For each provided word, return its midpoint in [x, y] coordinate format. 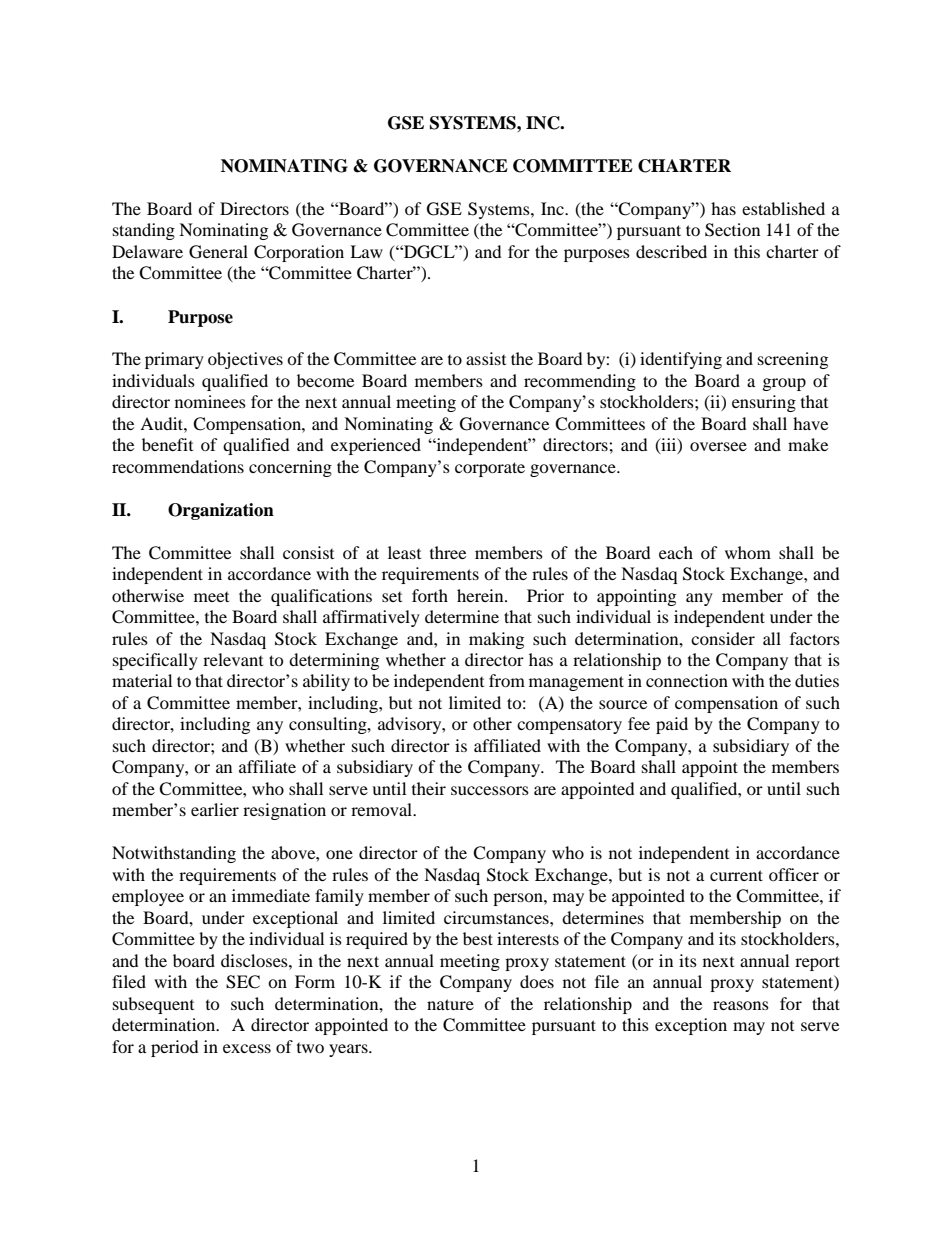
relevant [233, 659]
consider [723, 638]
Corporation [299, 253]
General [218, 252]
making [496, 640]
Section [732, 230]
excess [247, 1048]
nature [450, 1004]
